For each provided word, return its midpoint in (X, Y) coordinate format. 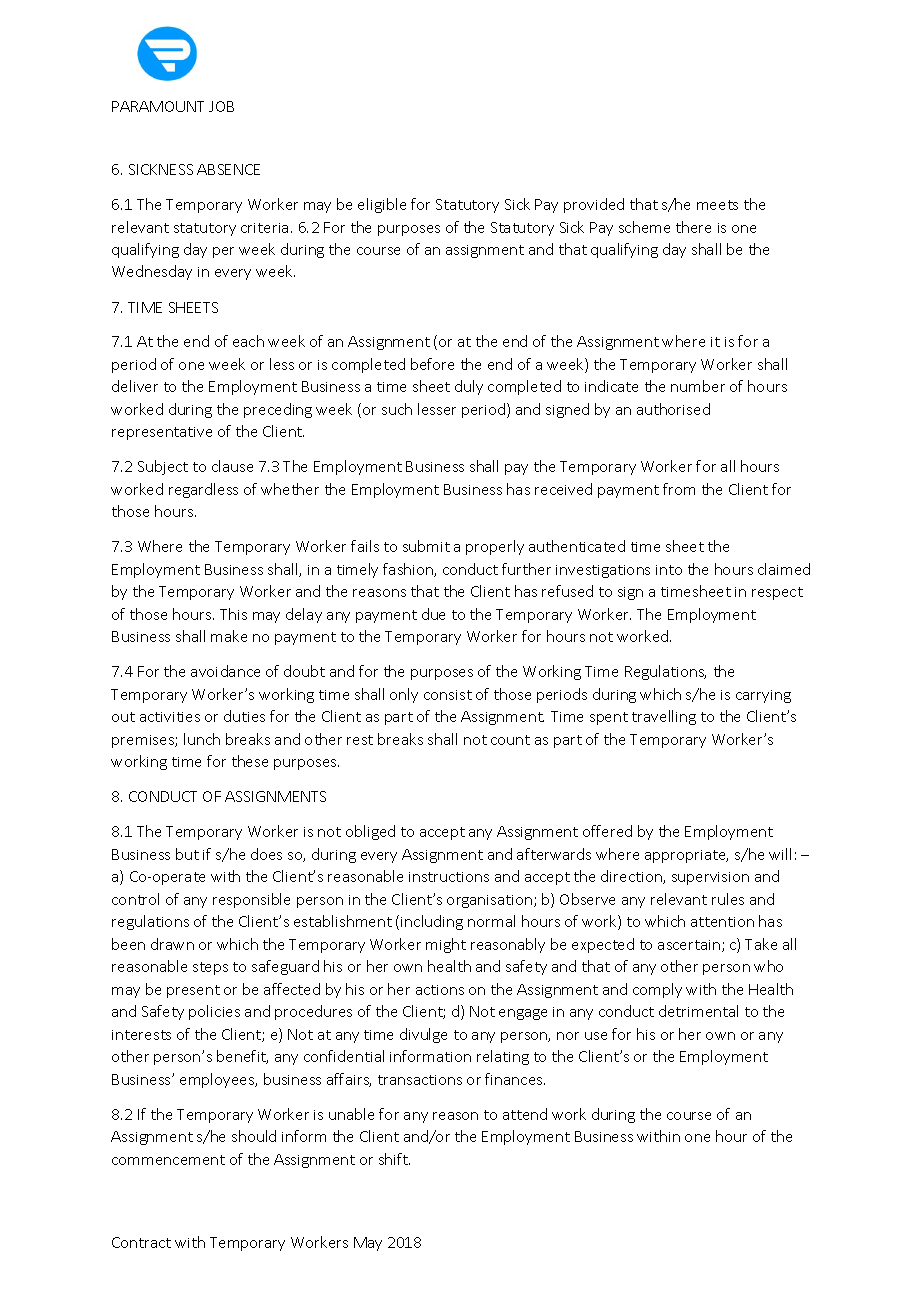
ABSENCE (228, 169)
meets (717, 205)
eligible (382, 205)
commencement (168, 1160)
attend (525, 1114)
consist (448, 695)
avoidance (225, 671)
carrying (763, 696)
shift (394, 1159)
